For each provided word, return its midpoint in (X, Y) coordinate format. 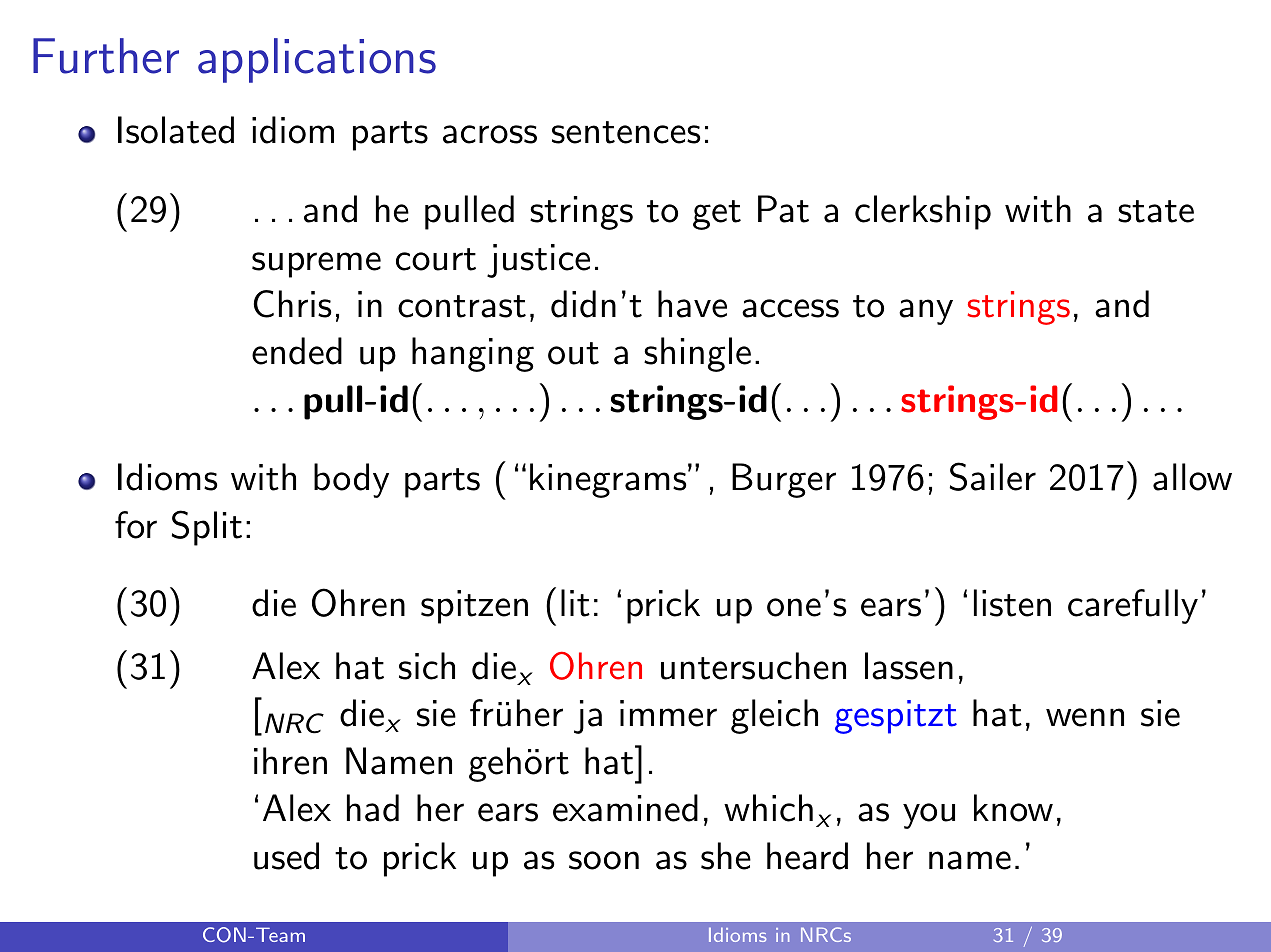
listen (1012, 603)
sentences (626, 132)
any (926, 312)
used (286, 856)
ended (297, 351)
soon (604, 860)
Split (207, 528)
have (692, 304)
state (1156, 211)
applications (317, 60)
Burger (784, 480)
